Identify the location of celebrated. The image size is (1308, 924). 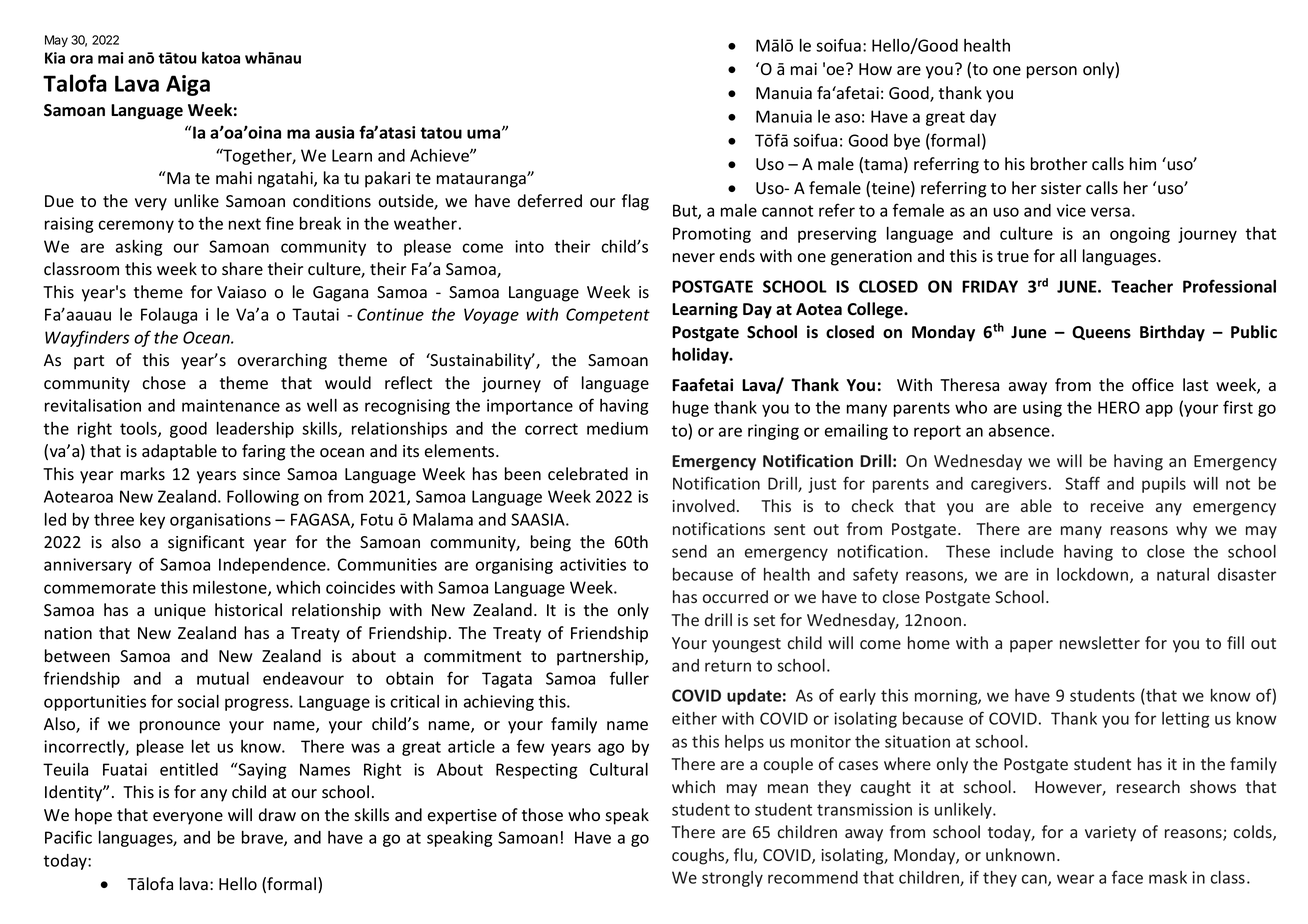
(588, 474).
